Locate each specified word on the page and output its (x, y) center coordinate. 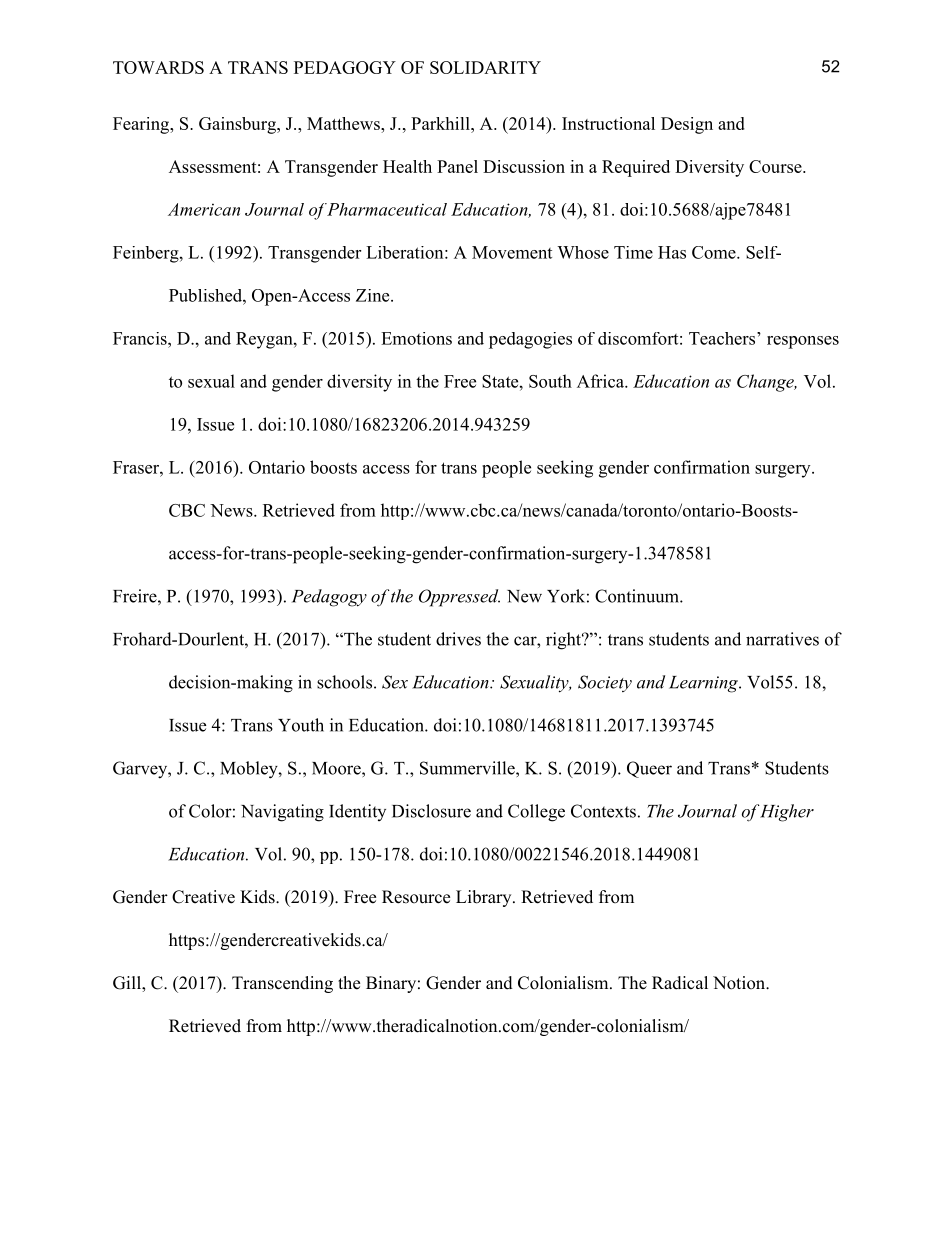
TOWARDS (158, 67)
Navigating (282, 813)
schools (344, 682)
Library (485, 898)
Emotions (416, 338)
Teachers (723, 338)
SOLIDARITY (485, 67)
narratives (782, 639)
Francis (141, 338)
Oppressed (459, 598)
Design (687, 125)
